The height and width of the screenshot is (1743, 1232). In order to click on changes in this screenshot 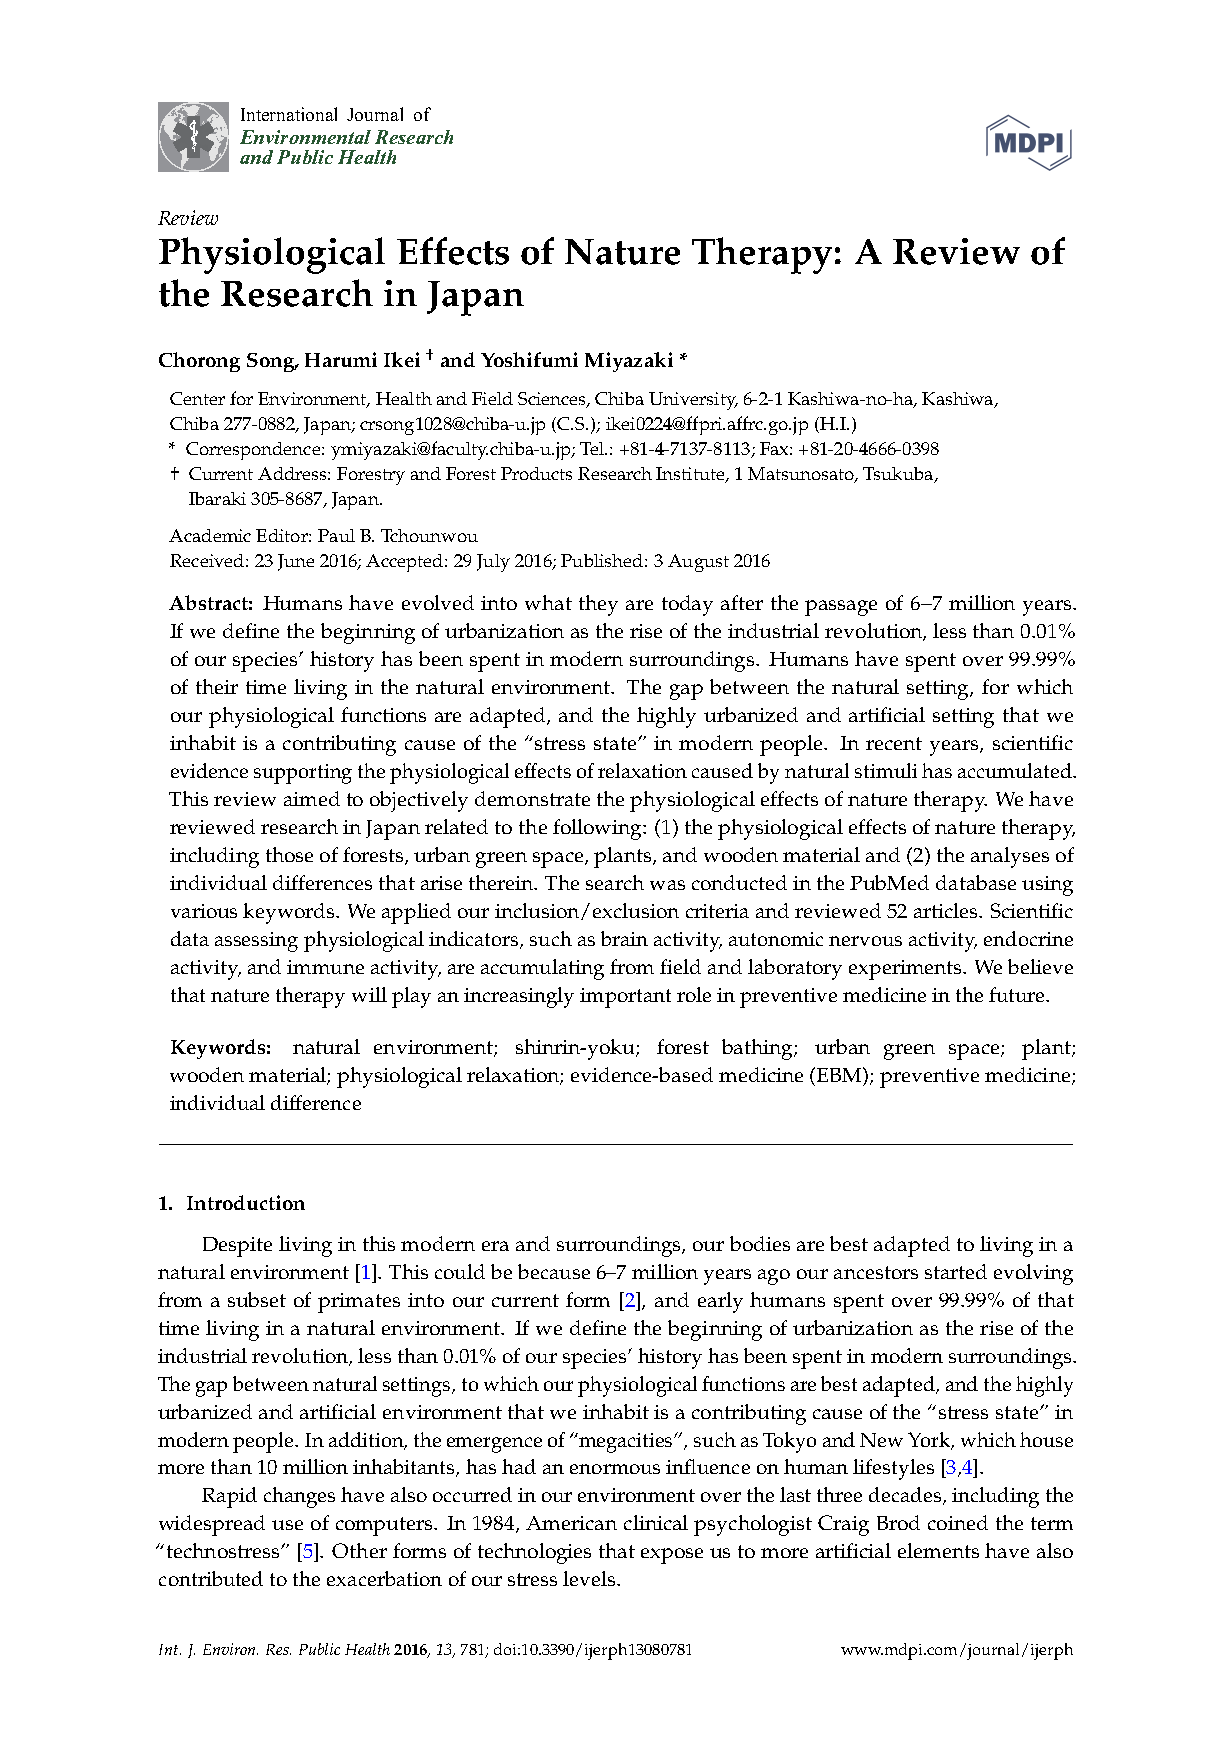, I will do `click(299, 1497)`.
